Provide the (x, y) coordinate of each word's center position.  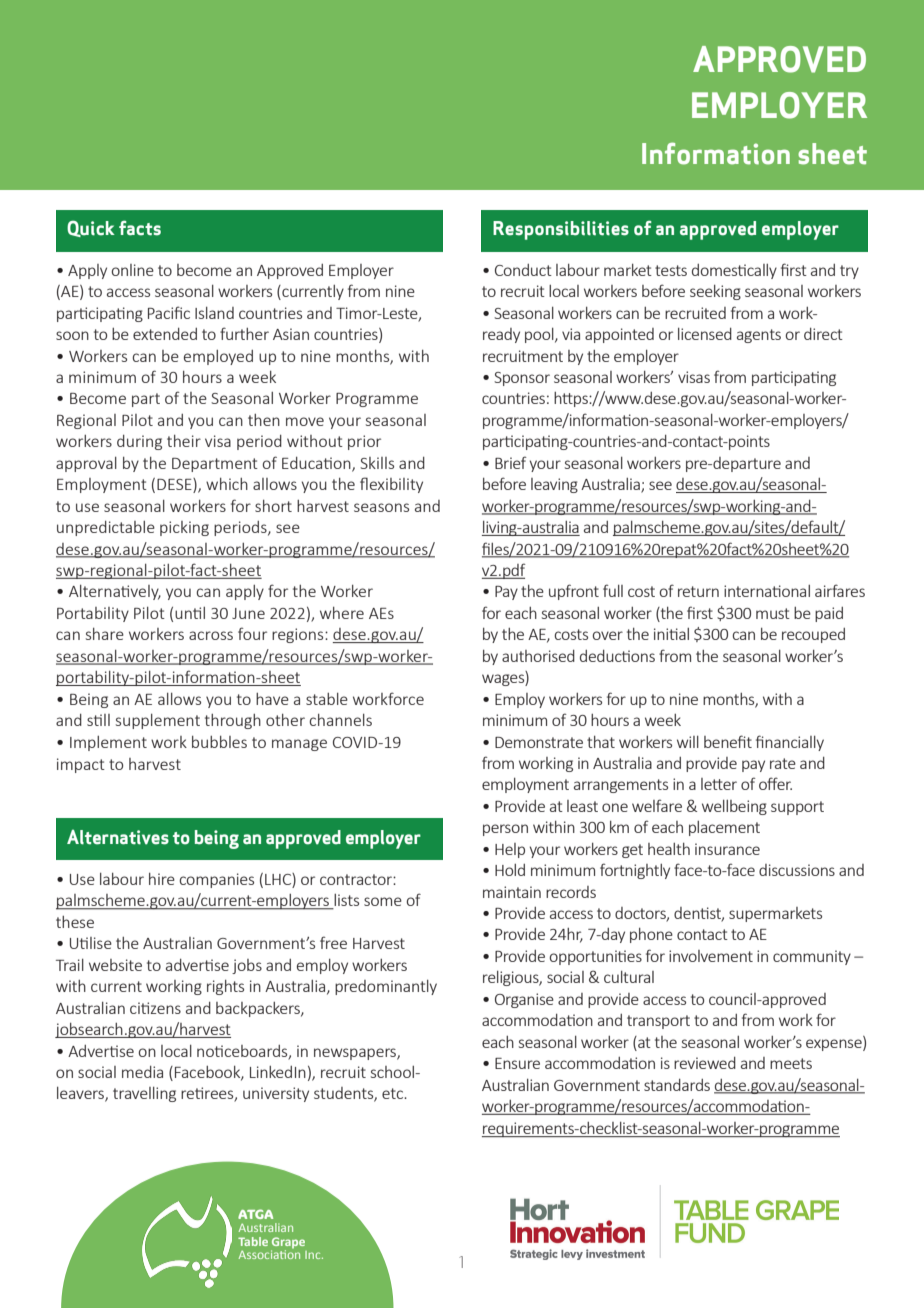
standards (677, 1085)
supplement (158, 721)
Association (269, 1253)
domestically (734, 271)
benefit (728, 741)
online (132, 270)
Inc (314, 1255)
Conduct (523, 270)
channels (340, 720)
